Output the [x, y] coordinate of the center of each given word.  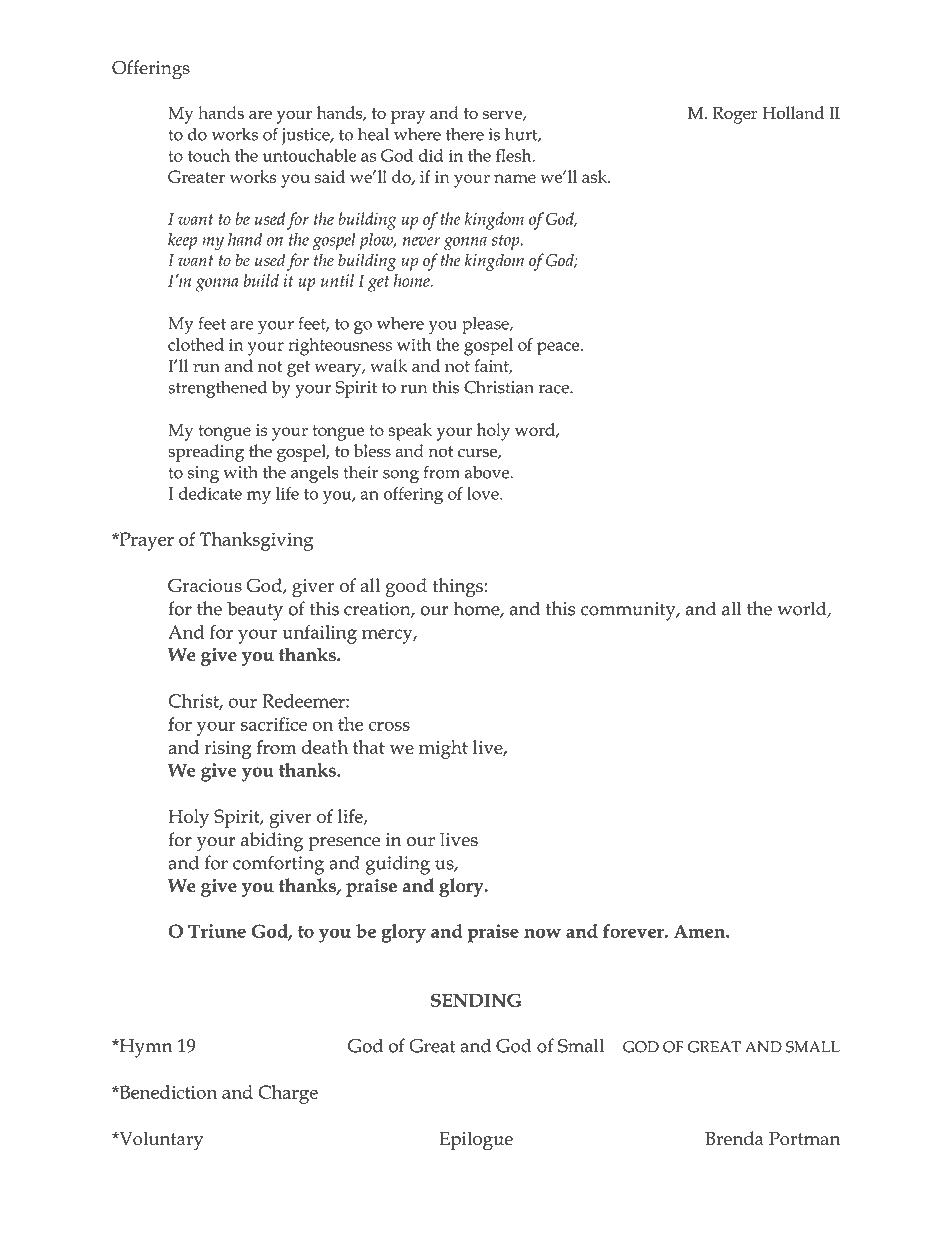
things [457, 588]
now [542, 933]
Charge [288, 1094]
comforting [278, 865]
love [484, 493]
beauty [255, 611]
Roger [735, 115]
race [555, 389]
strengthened [217, 389]
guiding [398, 865]
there [465, 134]
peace [559, 349]
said [330, 176]
